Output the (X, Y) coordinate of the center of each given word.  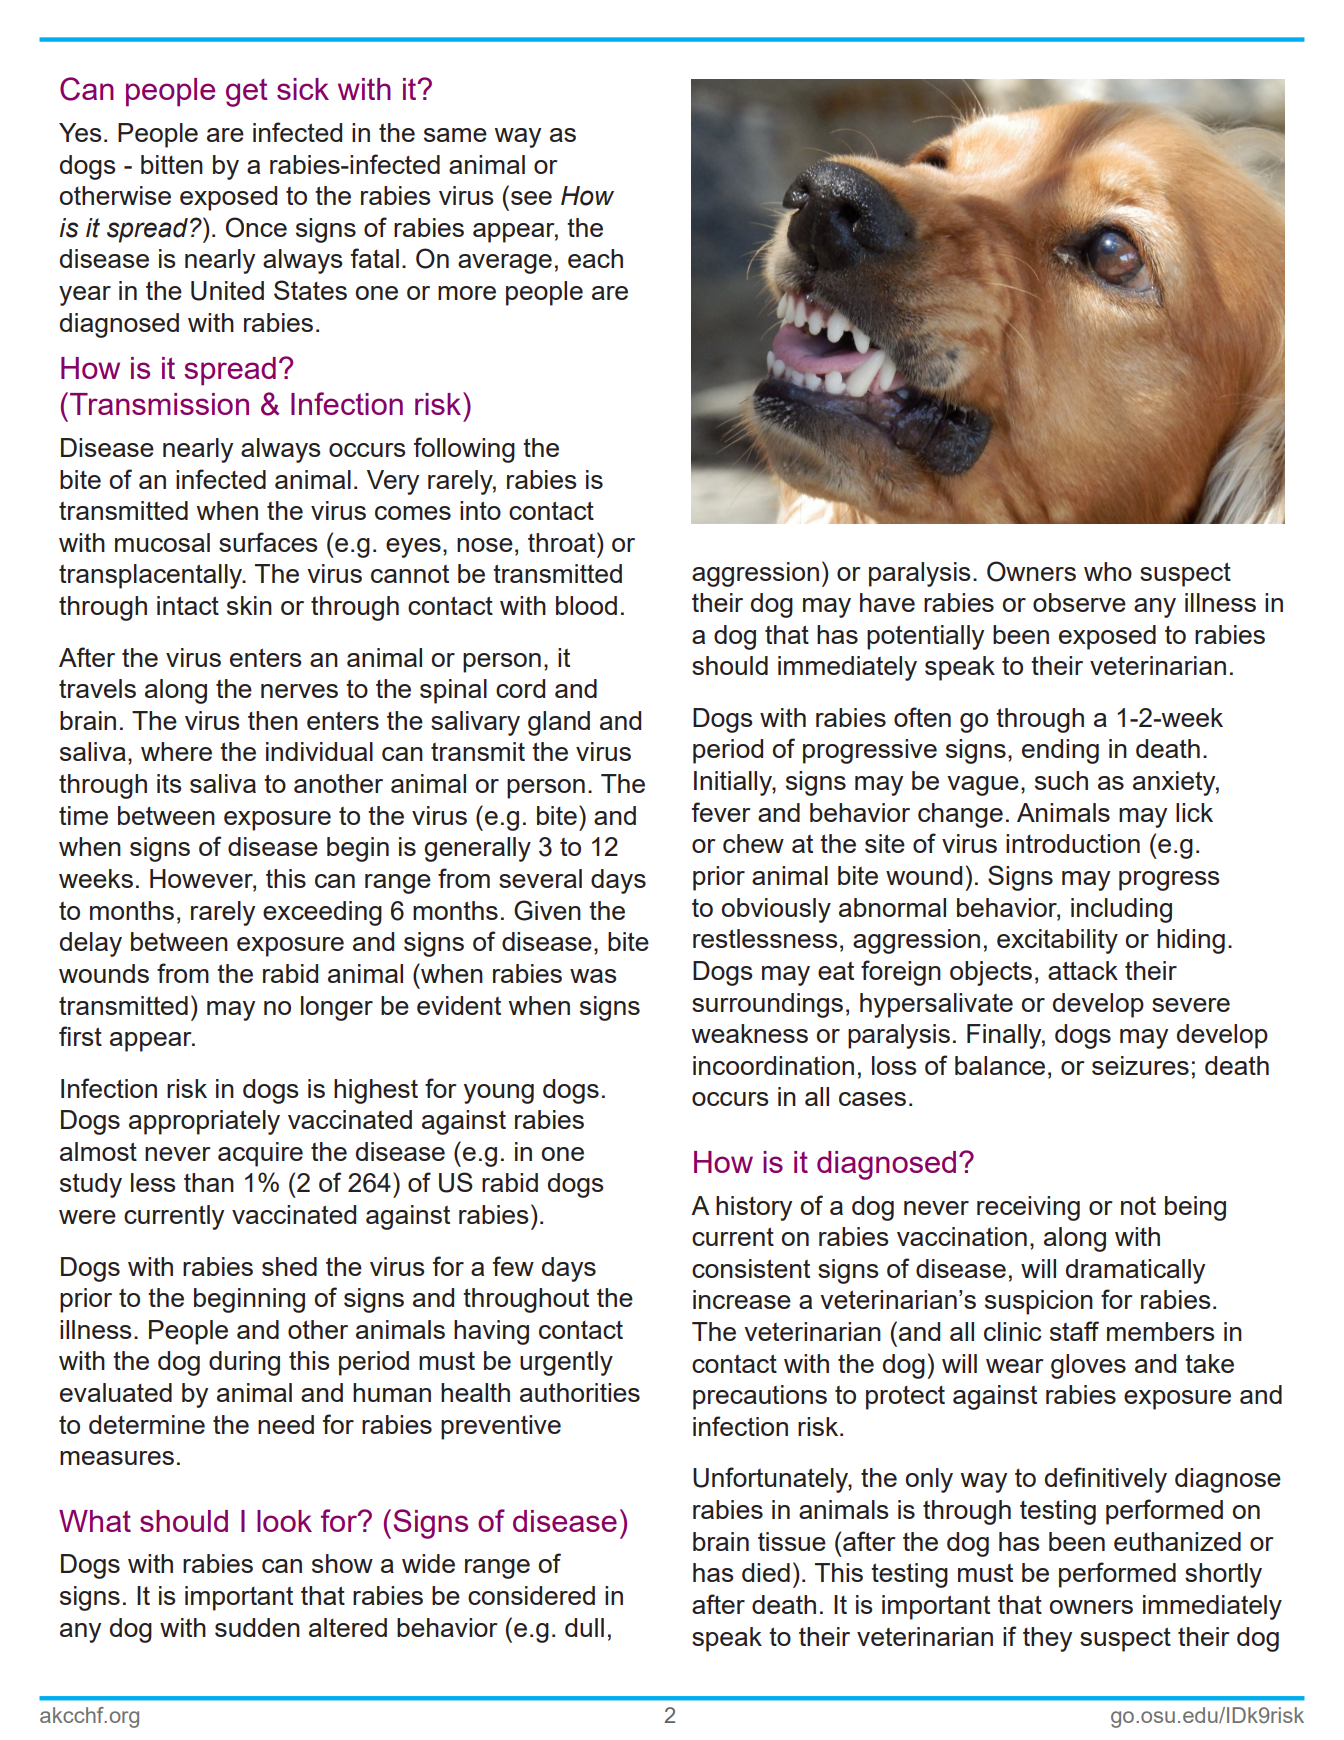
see (531, 198)
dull (584, 1627)
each (595, 258)
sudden (257, 1627)
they (1047, 1639)
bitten (172, 164)
